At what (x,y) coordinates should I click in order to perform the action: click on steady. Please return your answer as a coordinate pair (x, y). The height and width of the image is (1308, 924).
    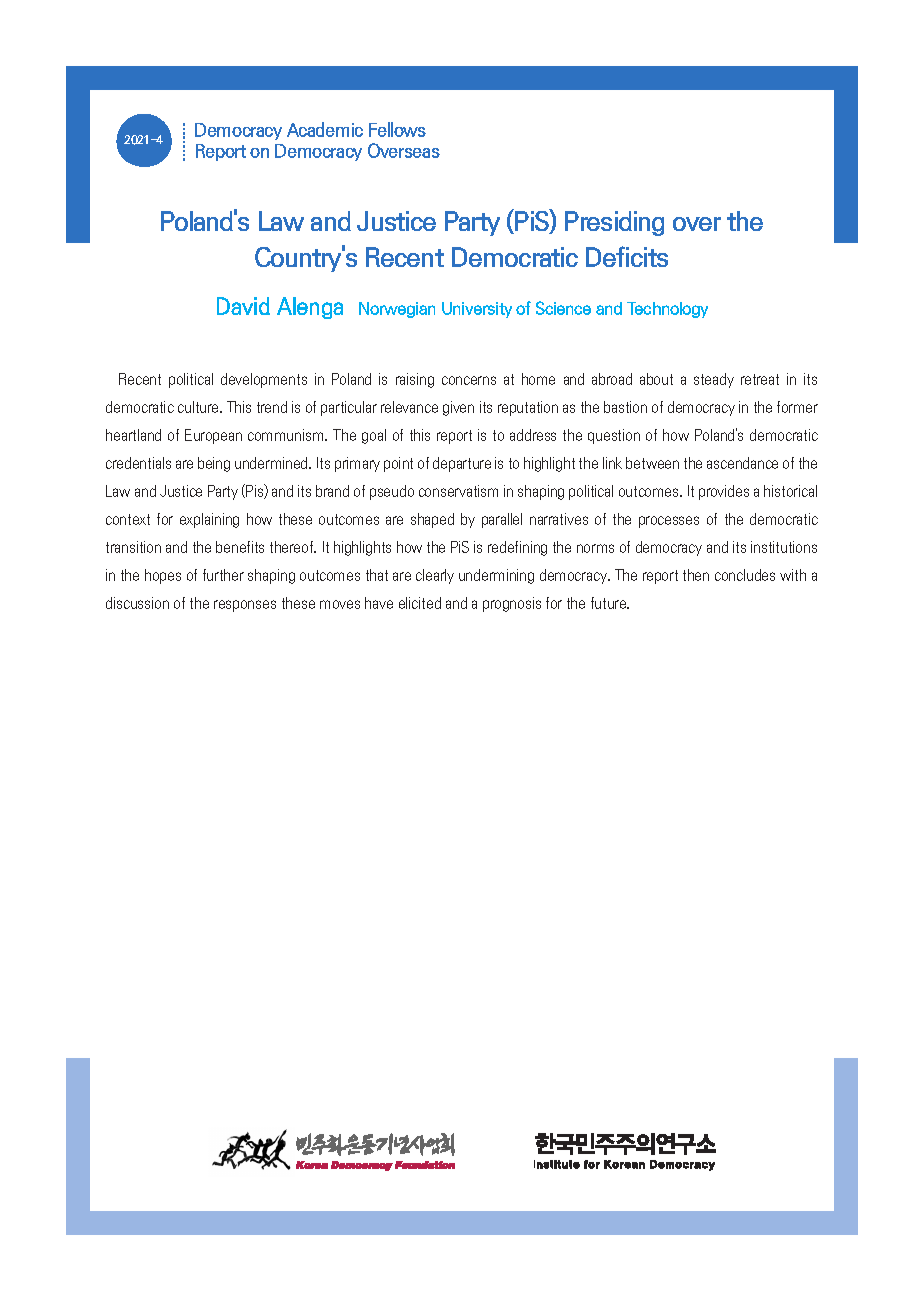
    Looking at the image, I should click on (714, 380).
